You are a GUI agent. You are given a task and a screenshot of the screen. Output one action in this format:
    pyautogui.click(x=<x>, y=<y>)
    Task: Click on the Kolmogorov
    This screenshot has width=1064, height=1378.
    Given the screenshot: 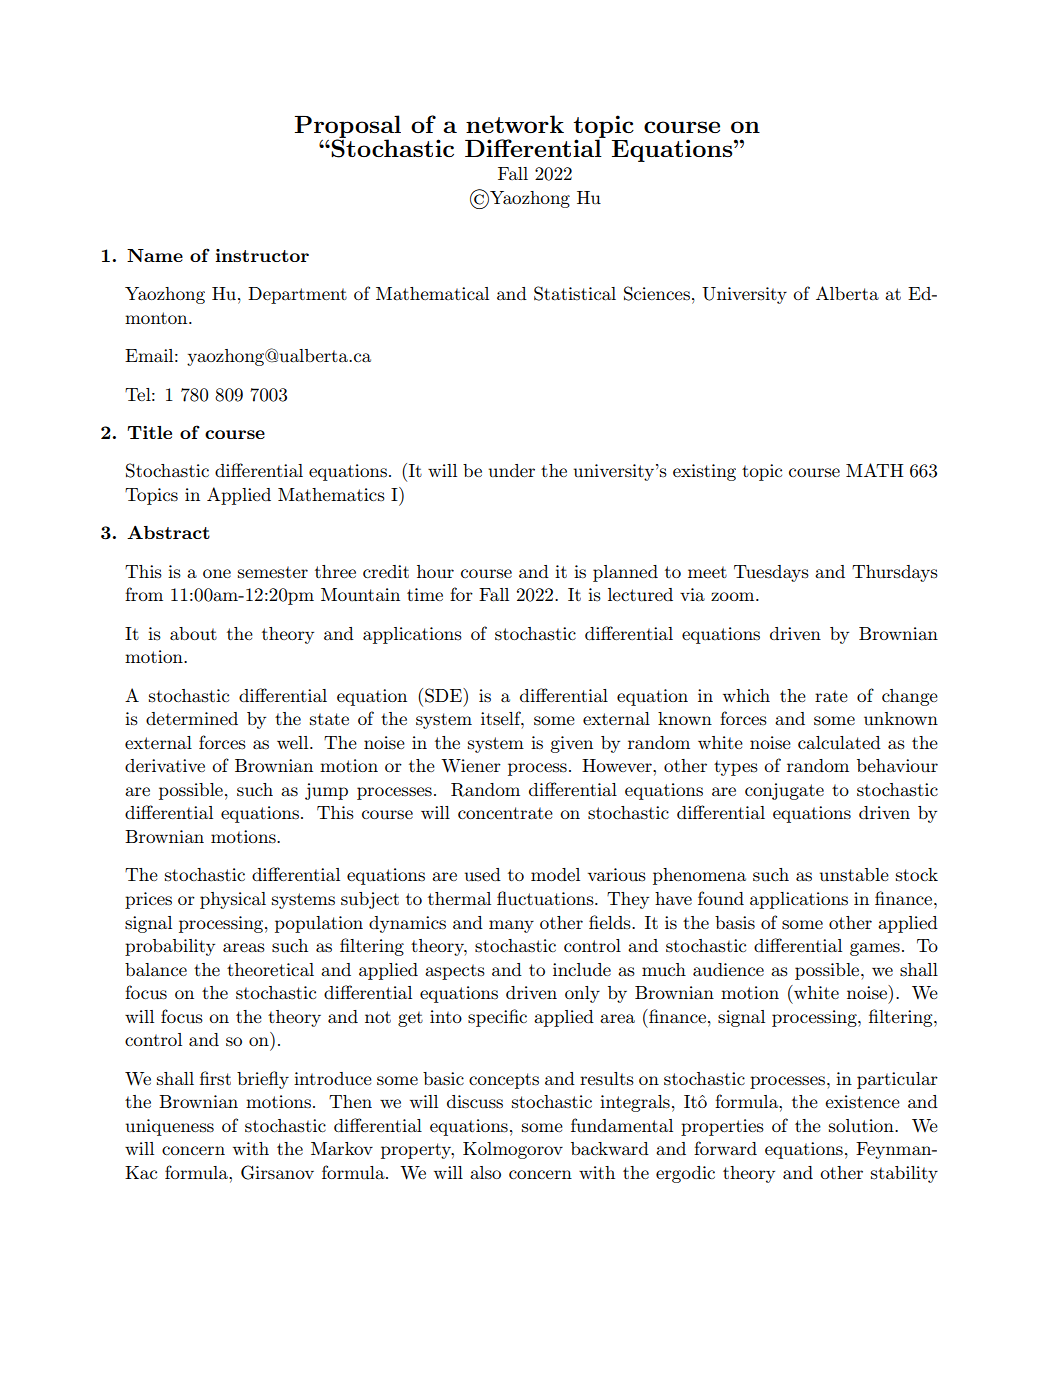 What is the action you would take?
    pyautogui.click(x=513, y=1150)
